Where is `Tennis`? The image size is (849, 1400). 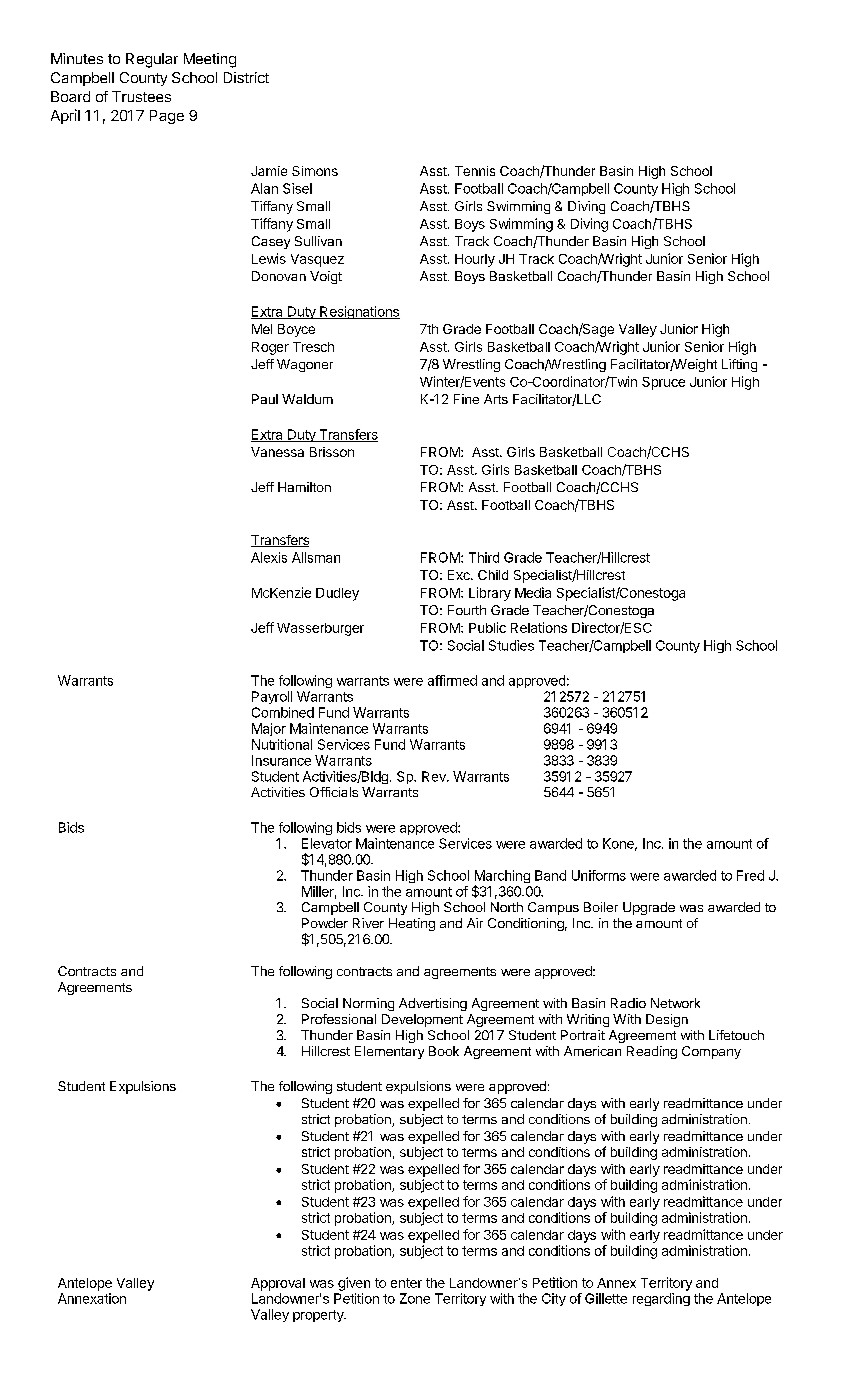 Tennis is located at coordinates (475, 171).
